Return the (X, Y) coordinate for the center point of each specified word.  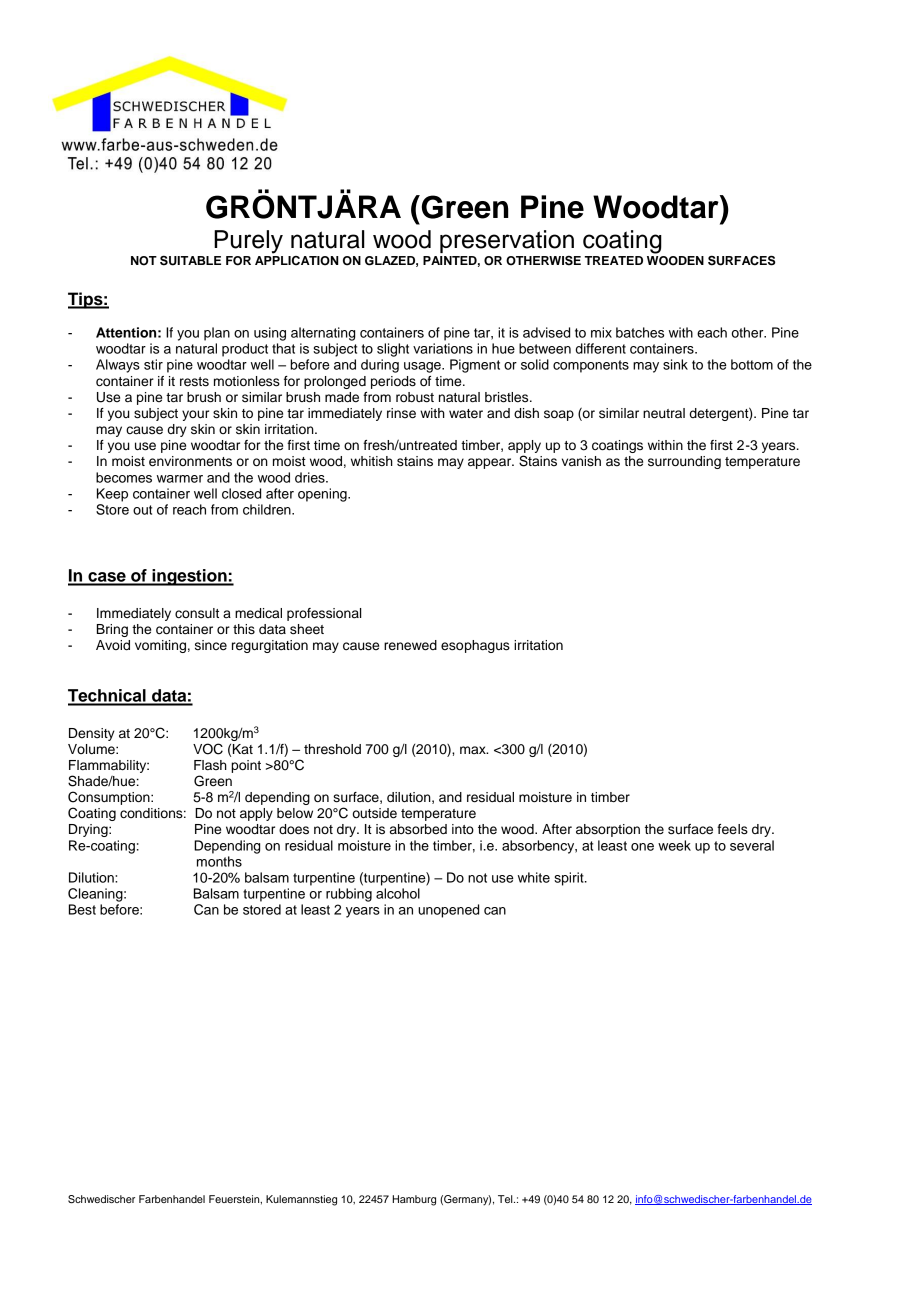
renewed (410, 645)
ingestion (189, 577)
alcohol (398, 893)
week (674, 845)
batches (640, 332)
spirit (570, 879)
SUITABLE (190, 260)
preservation (507, 241)
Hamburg (414, 1200)
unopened (448, 911)
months (219, 861)
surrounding (684, 462)
